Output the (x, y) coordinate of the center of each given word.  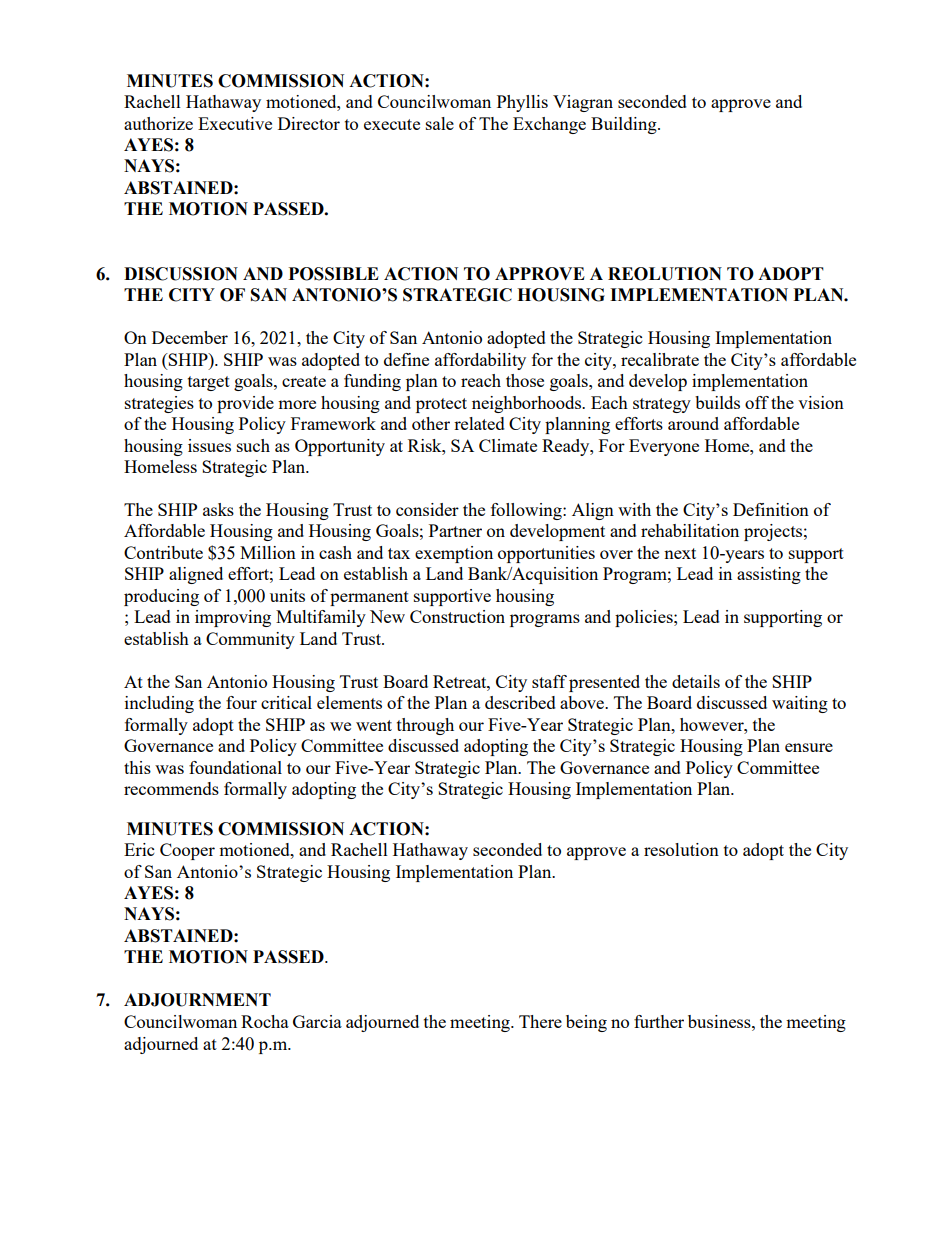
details (696, 681)
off (757, 402)
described (520, 702)
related (479, 423)
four (241, 702)
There (540, 1021)
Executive (235, 123)
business (720, 1021)
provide (245, 404)
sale (440, 123)
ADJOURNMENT (197, 1000)
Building (625, 125)
